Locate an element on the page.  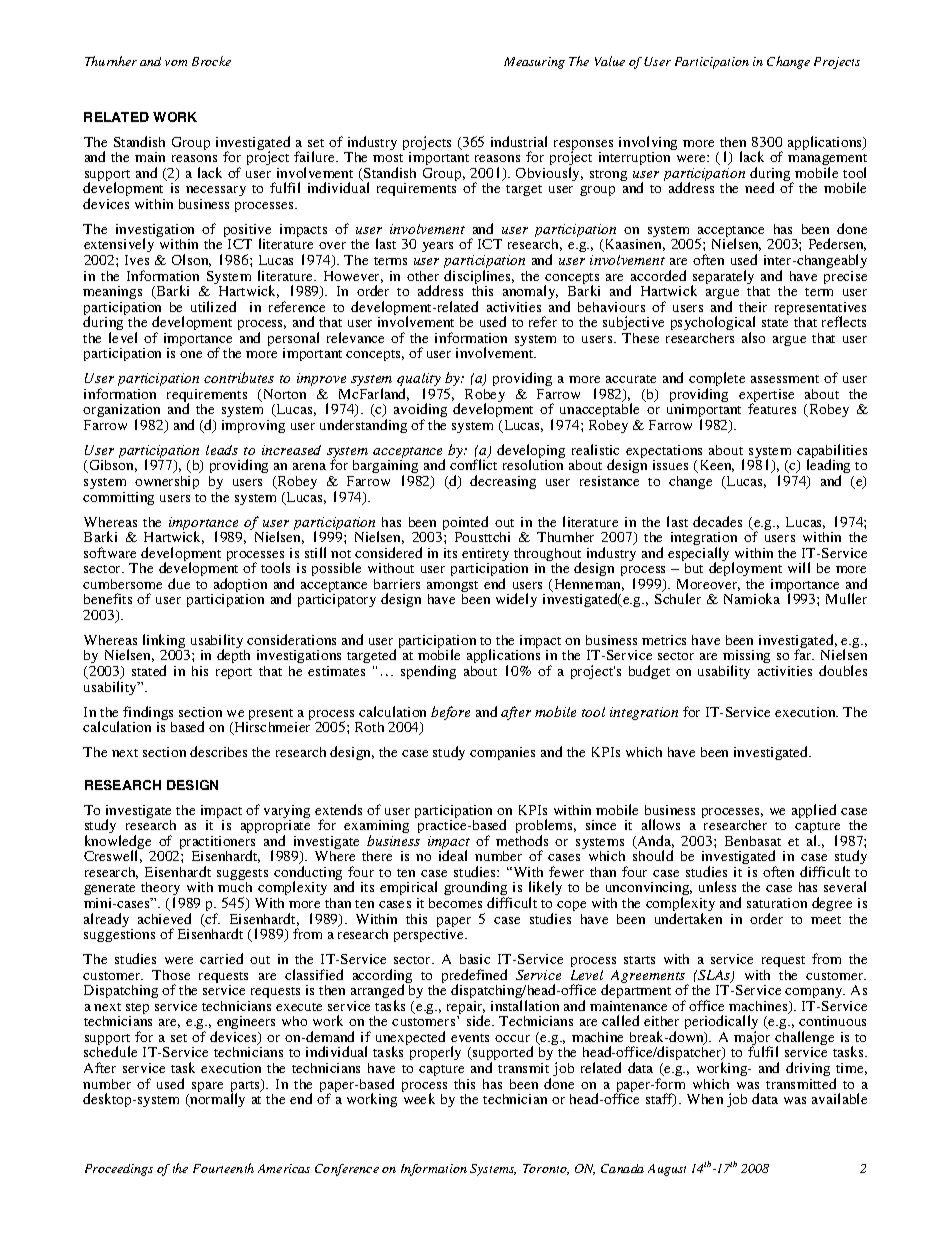
leads is located at coordinates (222, 450).
